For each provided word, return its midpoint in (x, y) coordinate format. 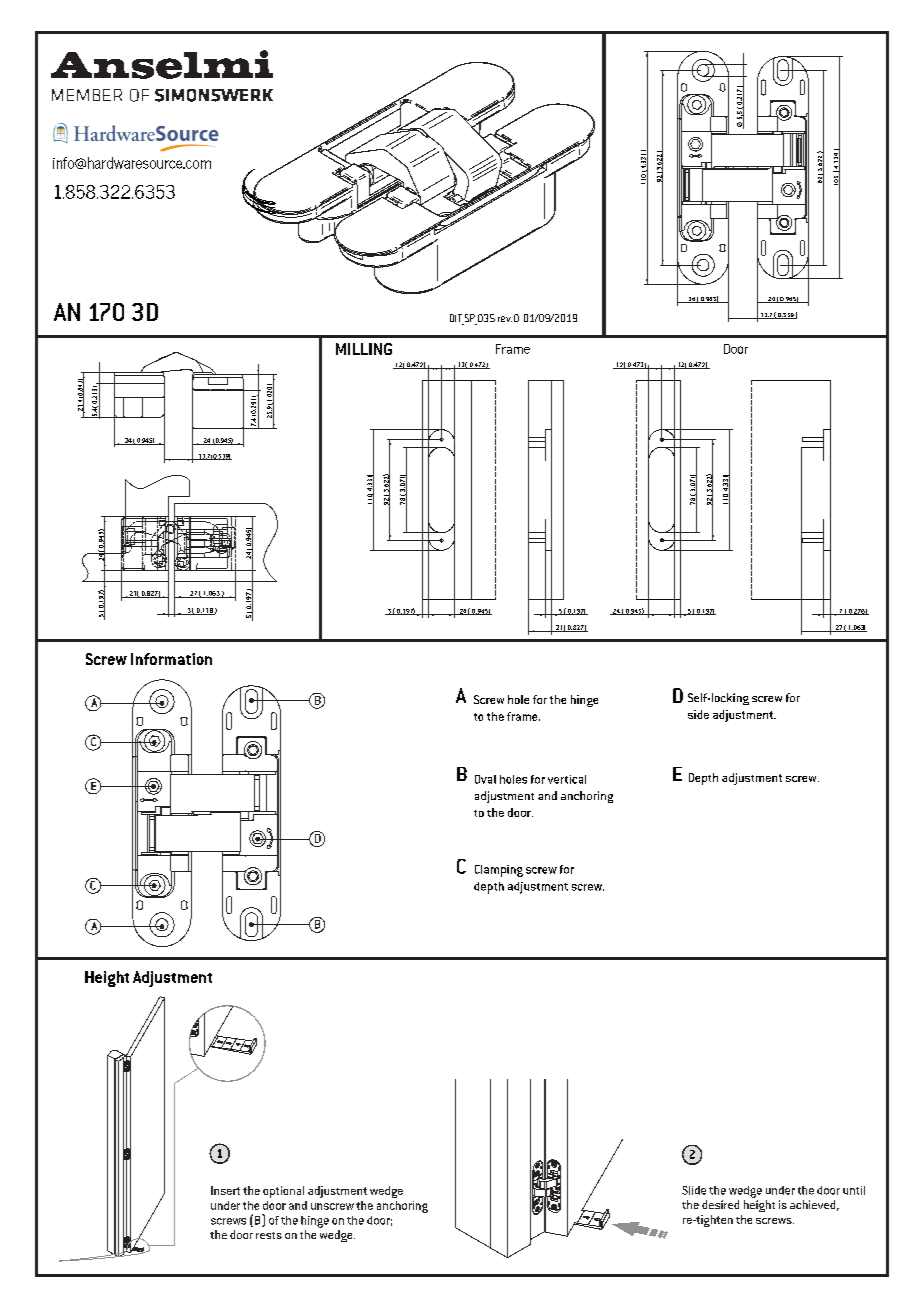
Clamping (499, 871)
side (698, 714)
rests (269, 1235)
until (854, 1190)
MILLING (364, 349)
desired (720, 1204)
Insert (225, 1190)
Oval (485, 779)
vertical (567, 779)
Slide (694, 1190)
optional (283, 1192)
